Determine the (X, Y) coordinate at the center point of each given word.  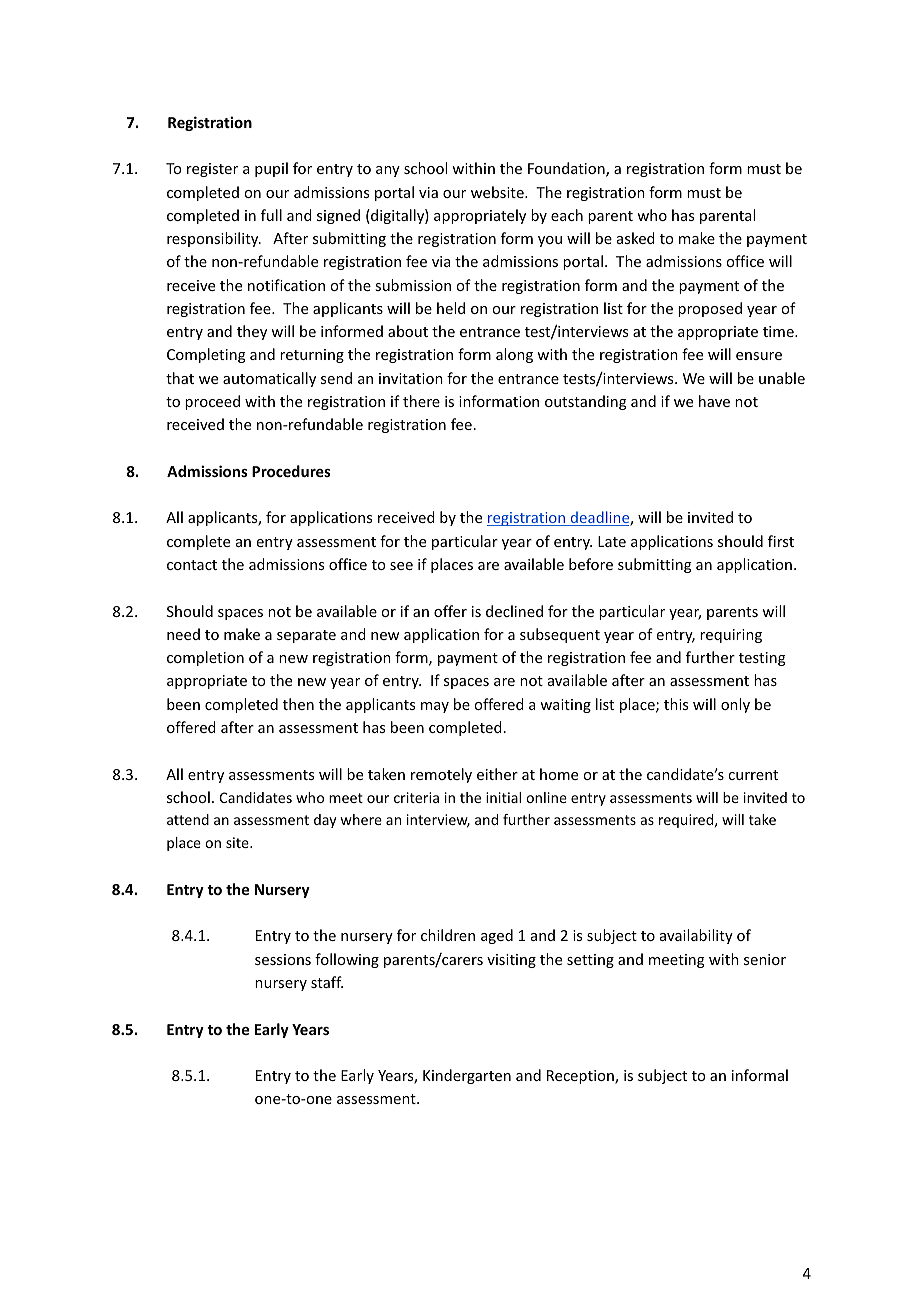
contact (192, 565)
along (514, 355)
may (435, 707)
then (298, 704)
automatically (269, 379)
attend (188, 819)
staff (327, 982)
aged (497, 936)
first (781, 541)
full (271, 215)
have (714, 401)
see (401, 566)
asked (636, 238)
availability (696, 936)
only (735, 705)
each (567, 215)
